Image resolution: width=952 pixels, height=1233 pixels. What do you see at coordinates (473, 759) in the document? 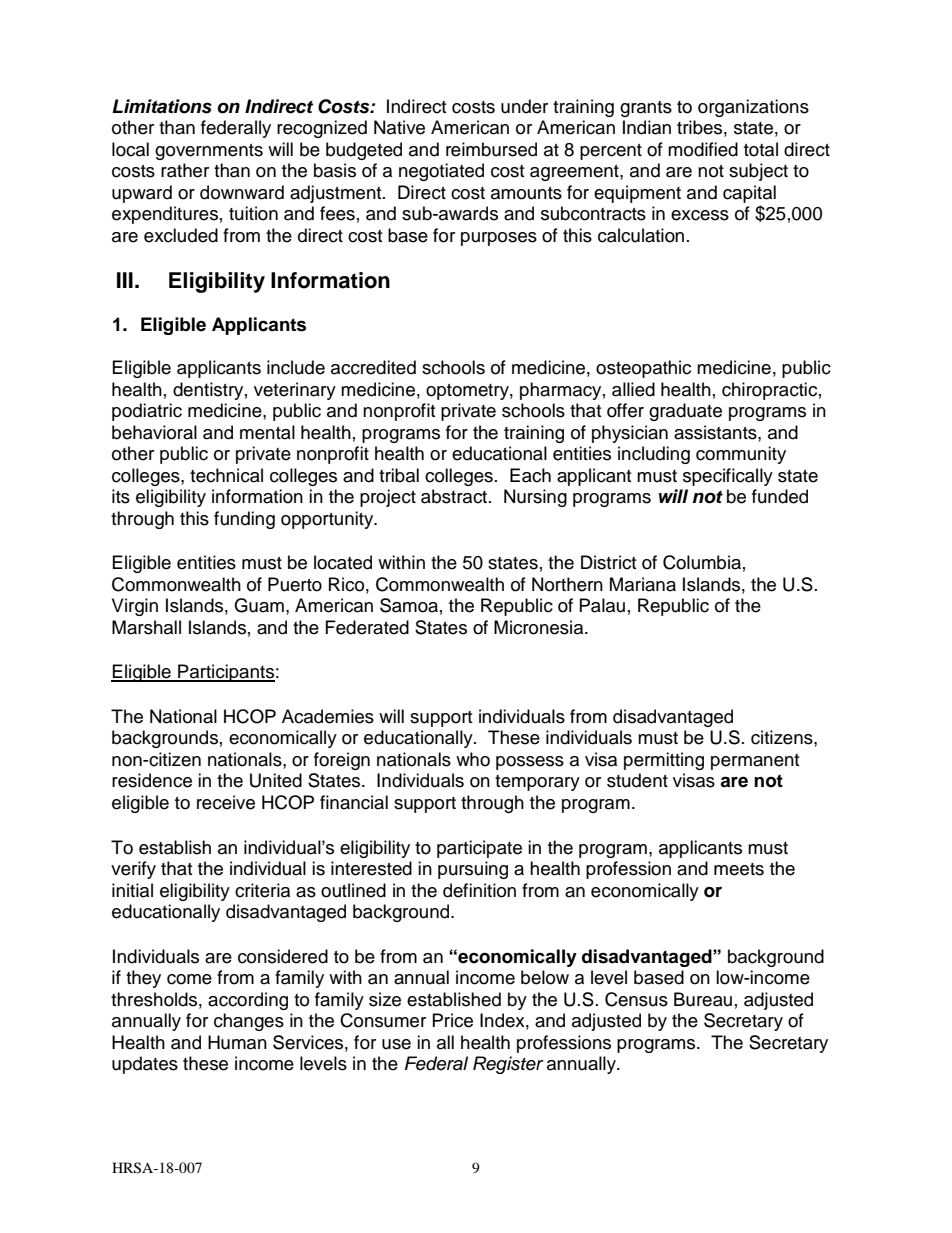
I see `who` at bounding box center [473, 759].
